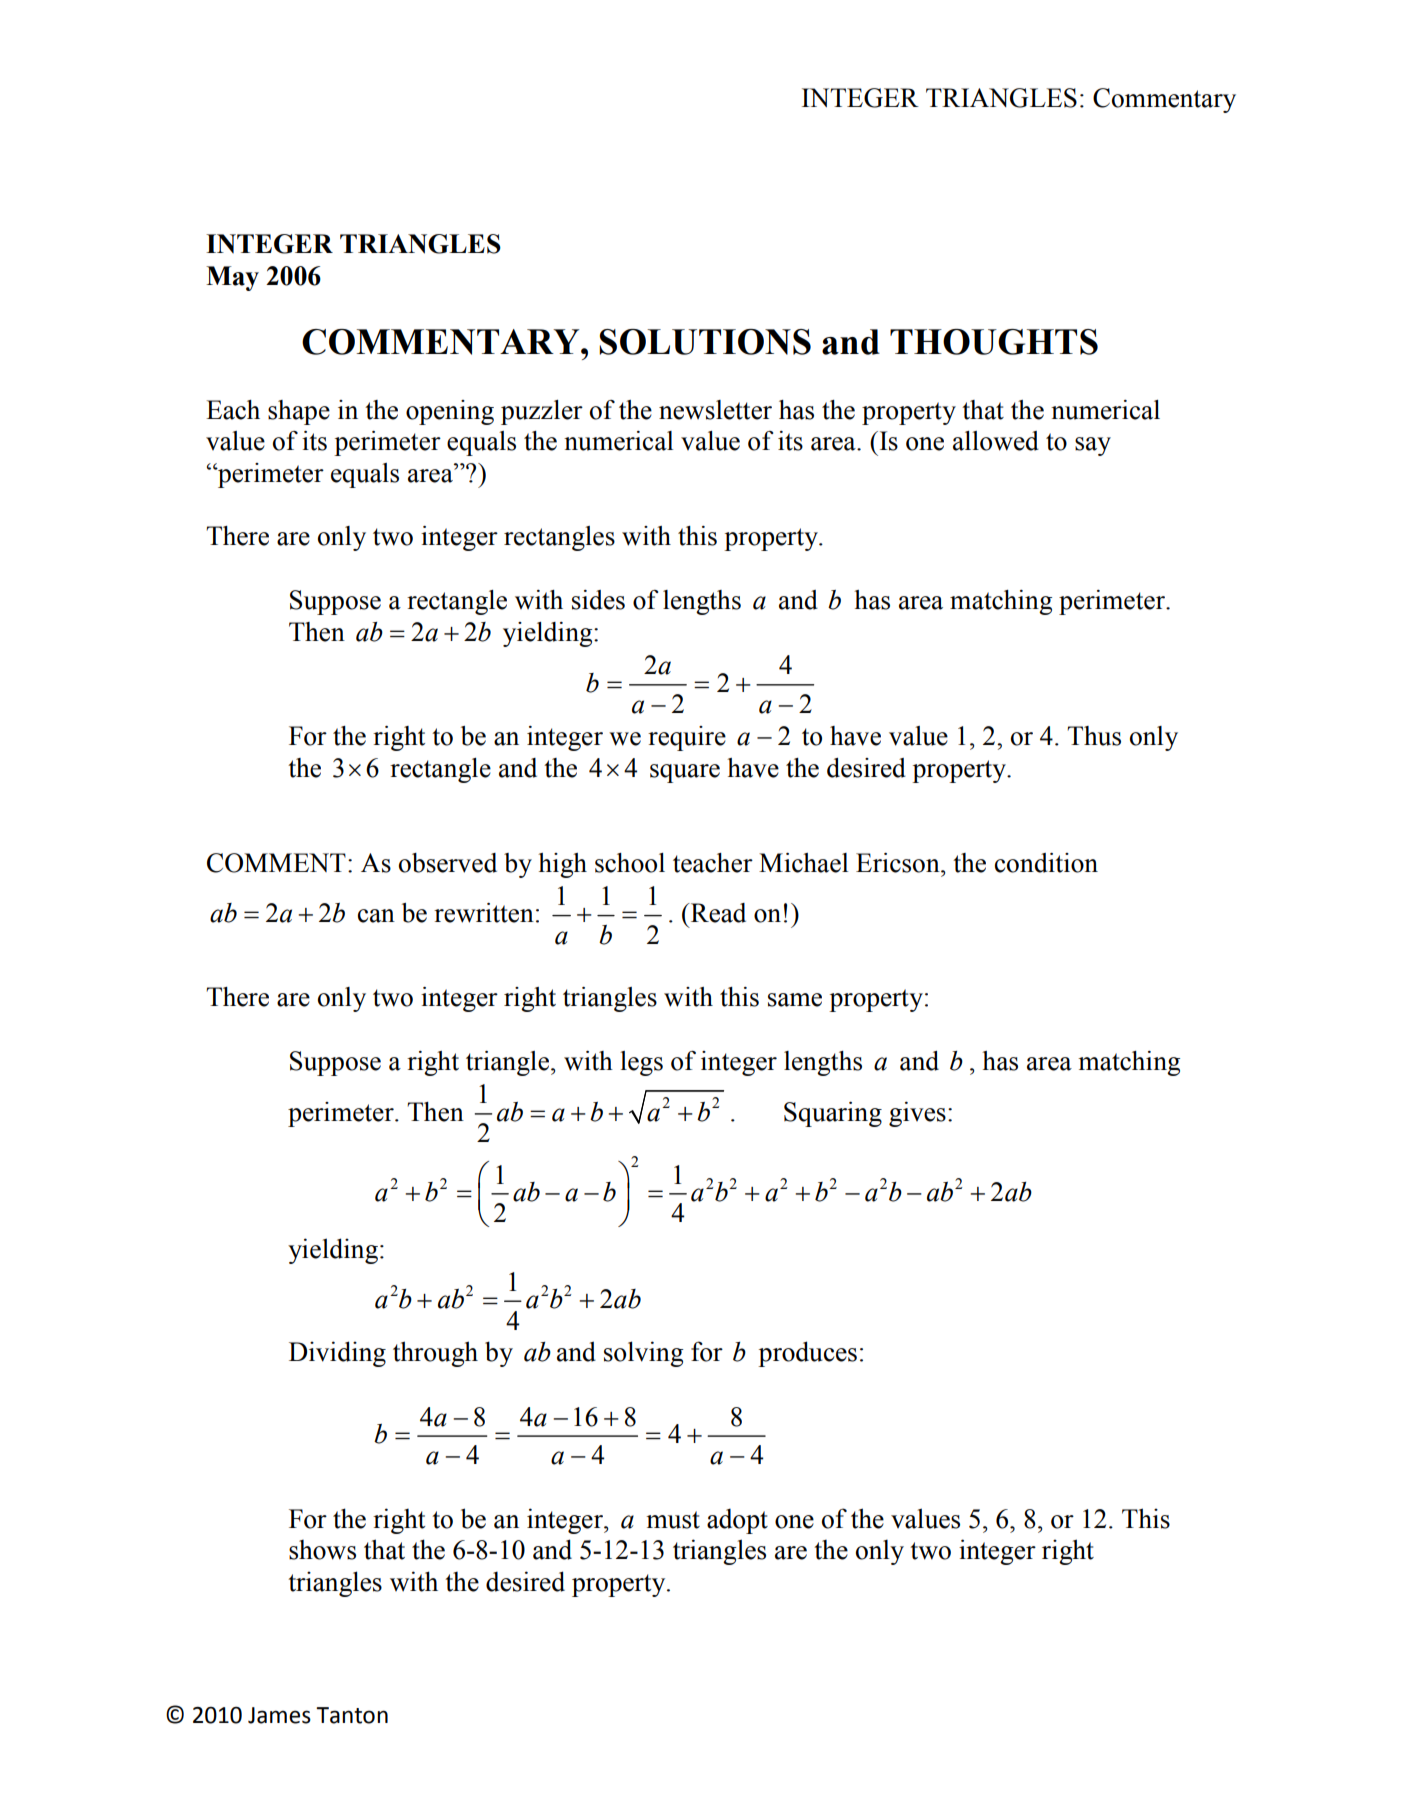 The image size is (1401, 1813). Describe the element at coordinates (1094, 736) in the page. I see `Thus` at that location.
